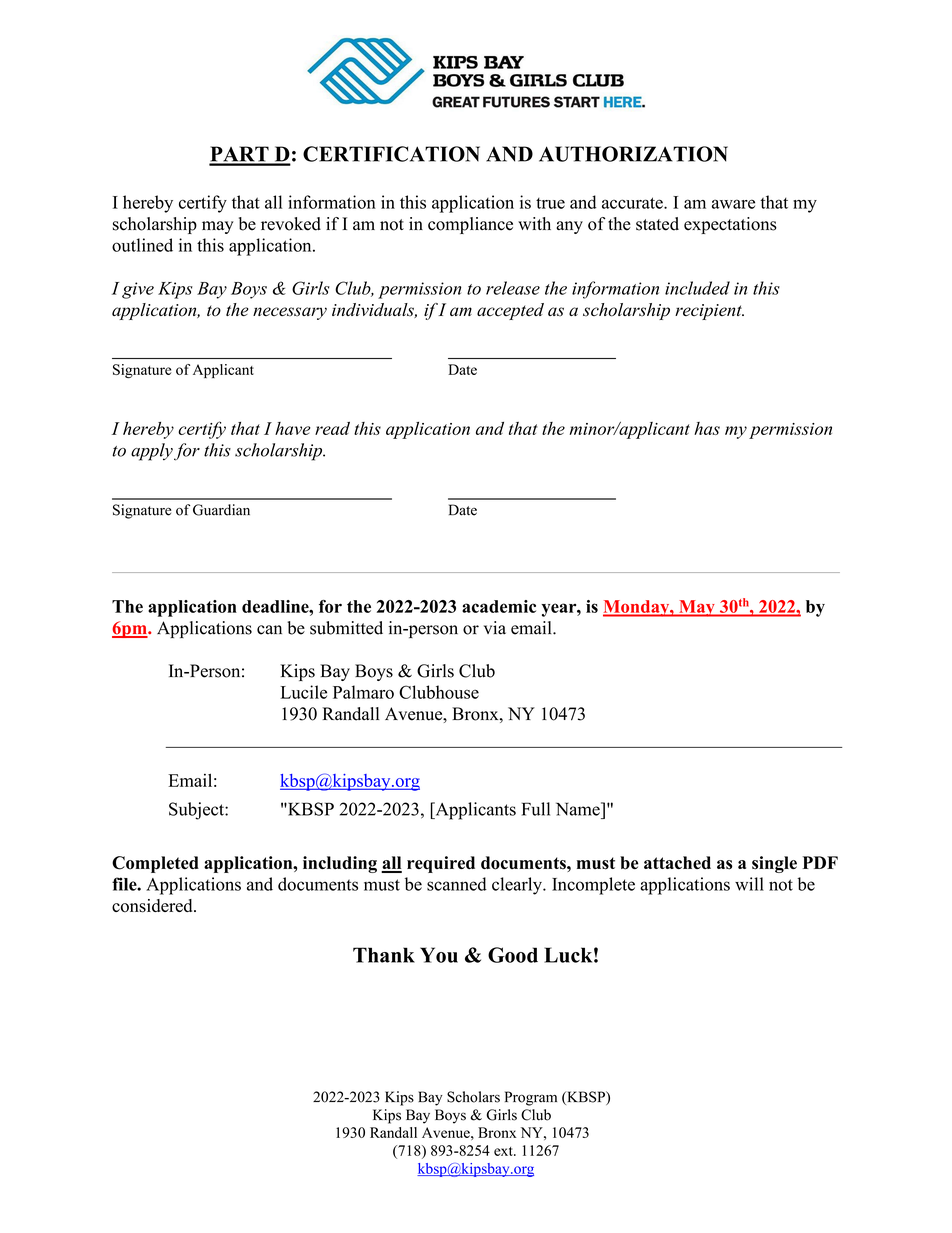 The image size is (952, 1233). What do you see at coordinates (291, 224) in the page?
I see `revoked` at bounding box center [291, 224].
